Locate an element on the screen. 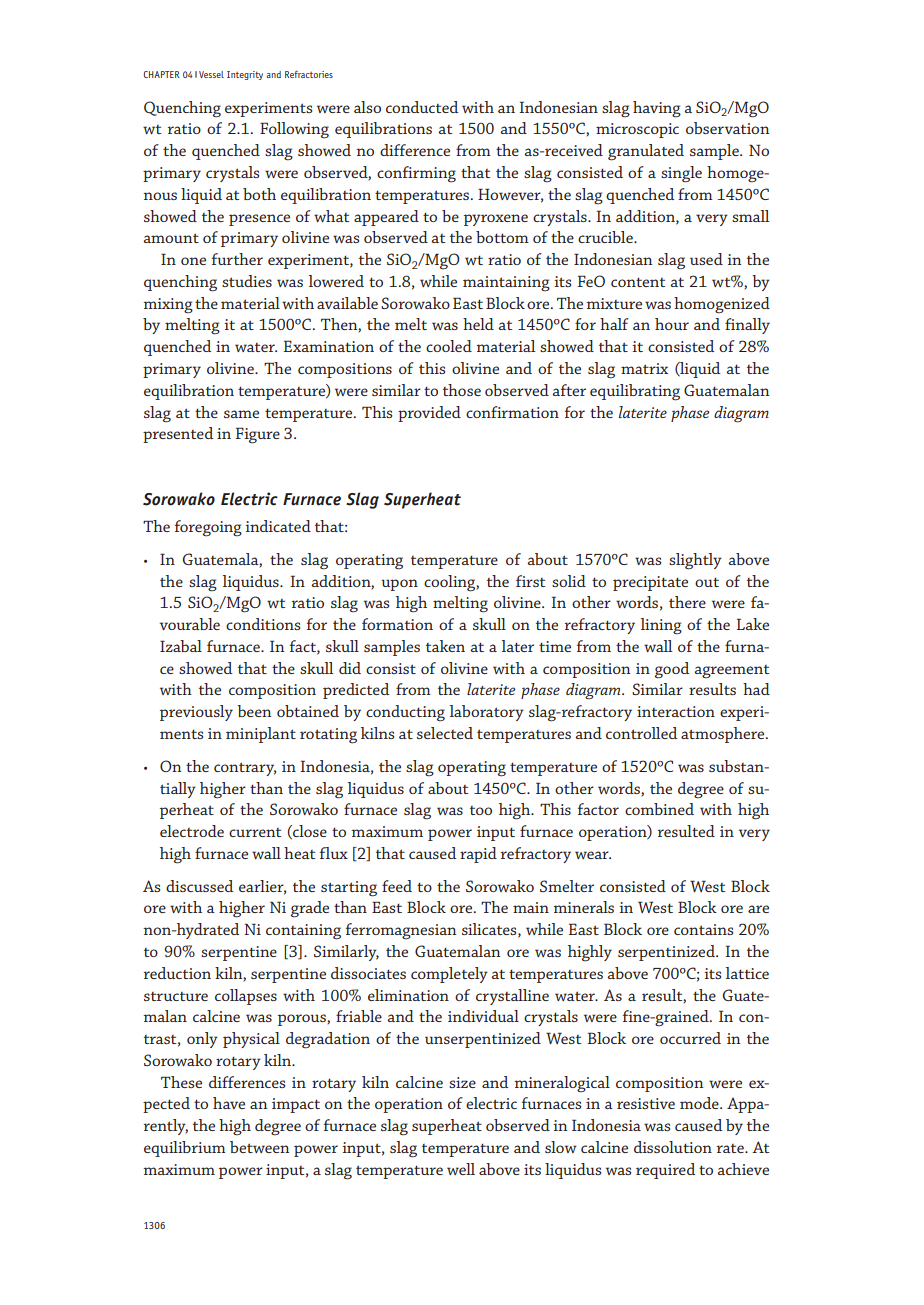  too is located at coordinates (481, 810).
